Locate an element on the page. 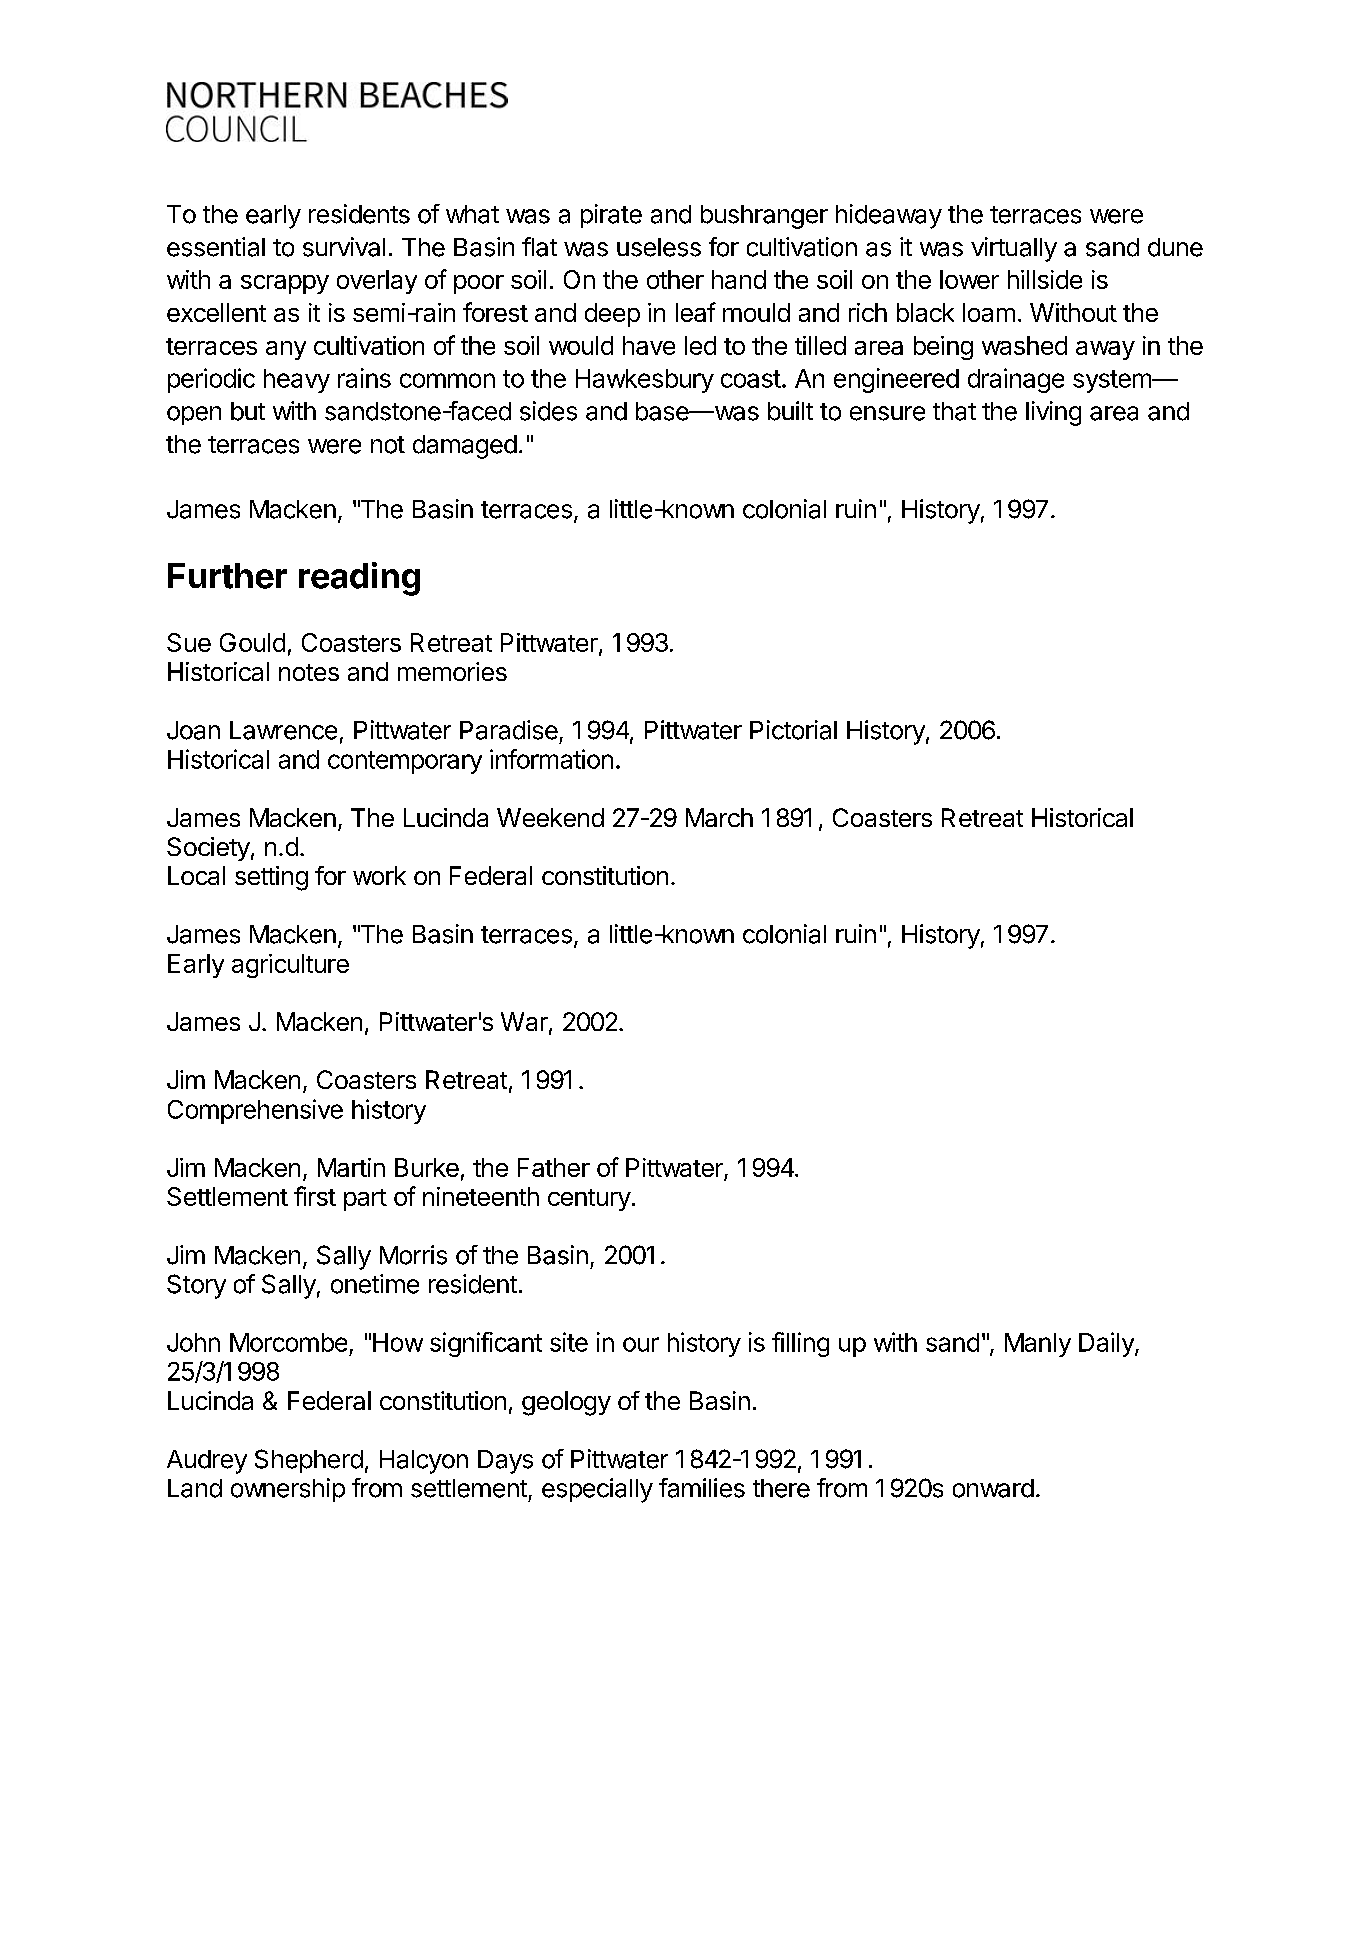  survival is located at coordinates (344, 247).
